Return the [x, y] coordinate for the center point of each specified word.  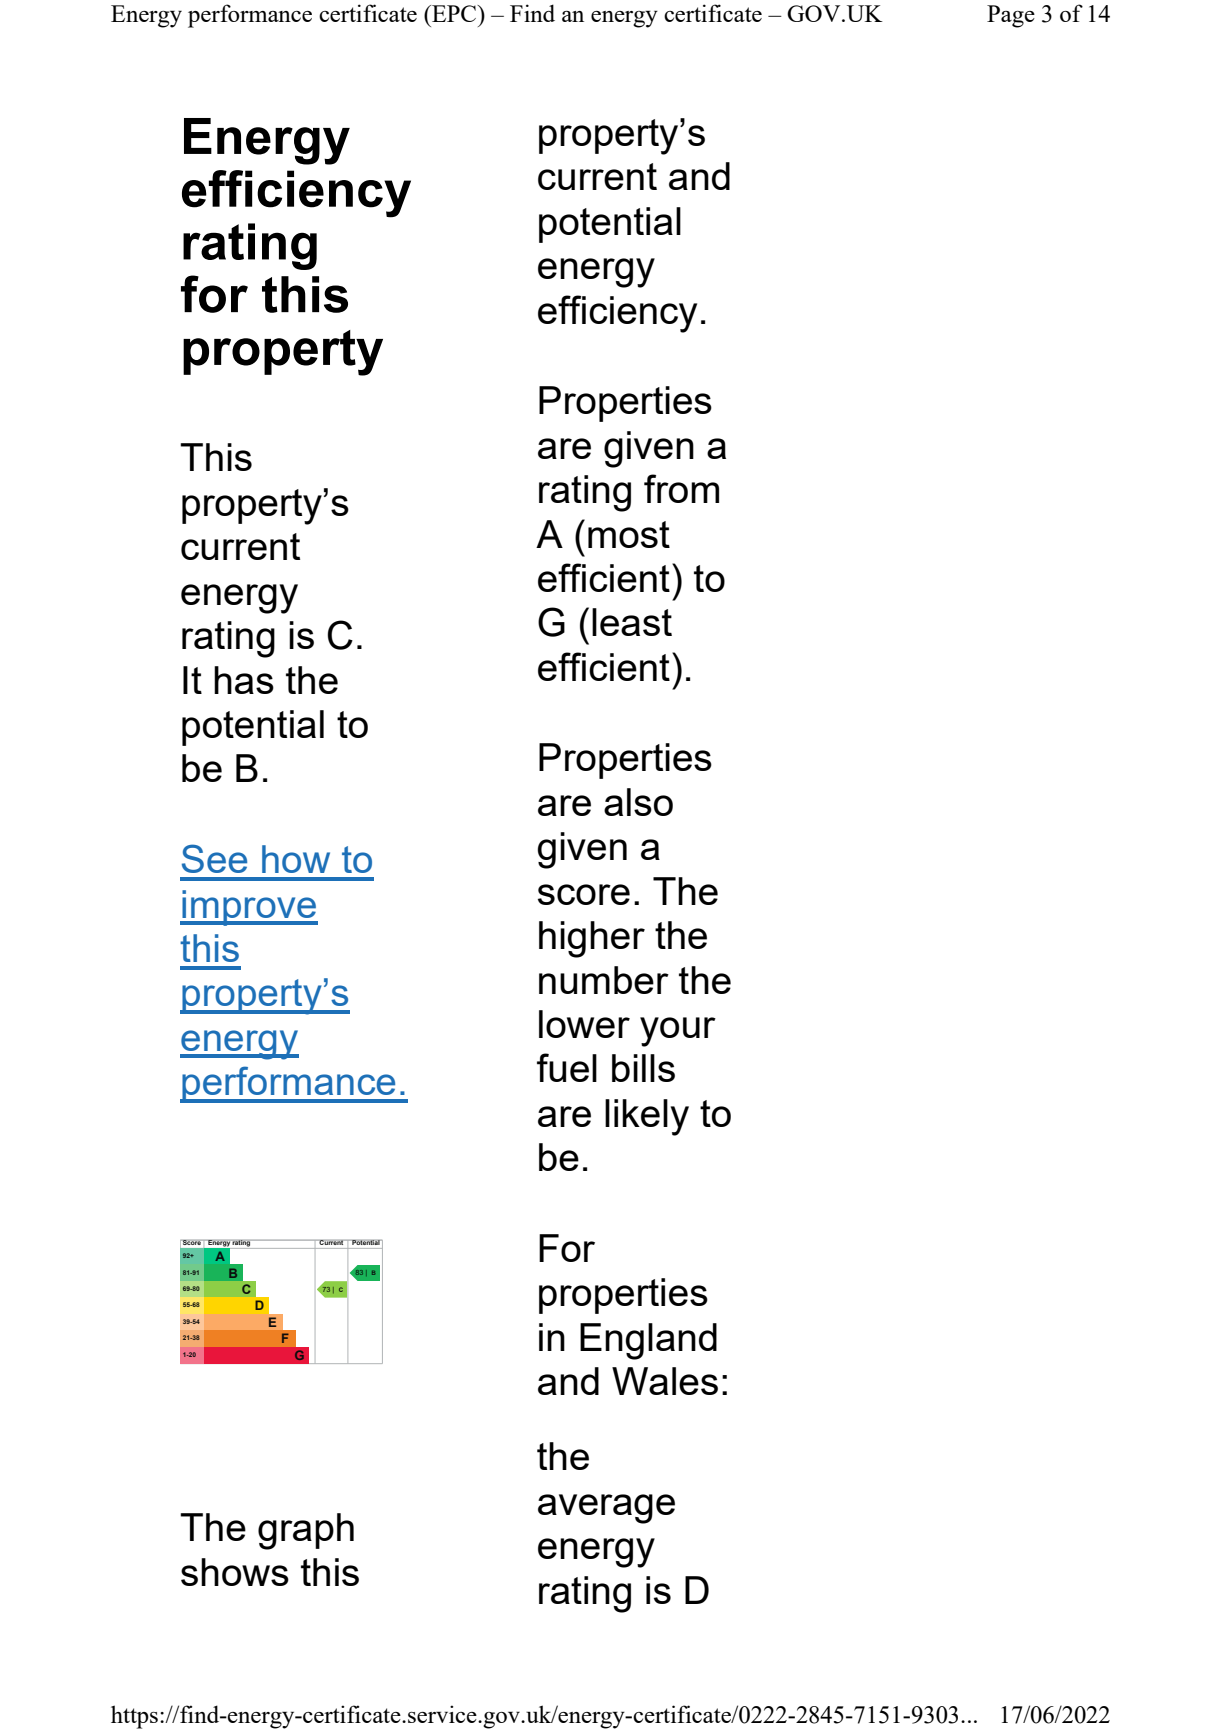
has [244, 680]
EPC [454, 13]
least [632, 622]
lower [584, 1024]
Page [1011, 16]
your [678, 1032]
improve [249, 908]
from [681, 488]
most [629, 534]
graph [306, 1531]
